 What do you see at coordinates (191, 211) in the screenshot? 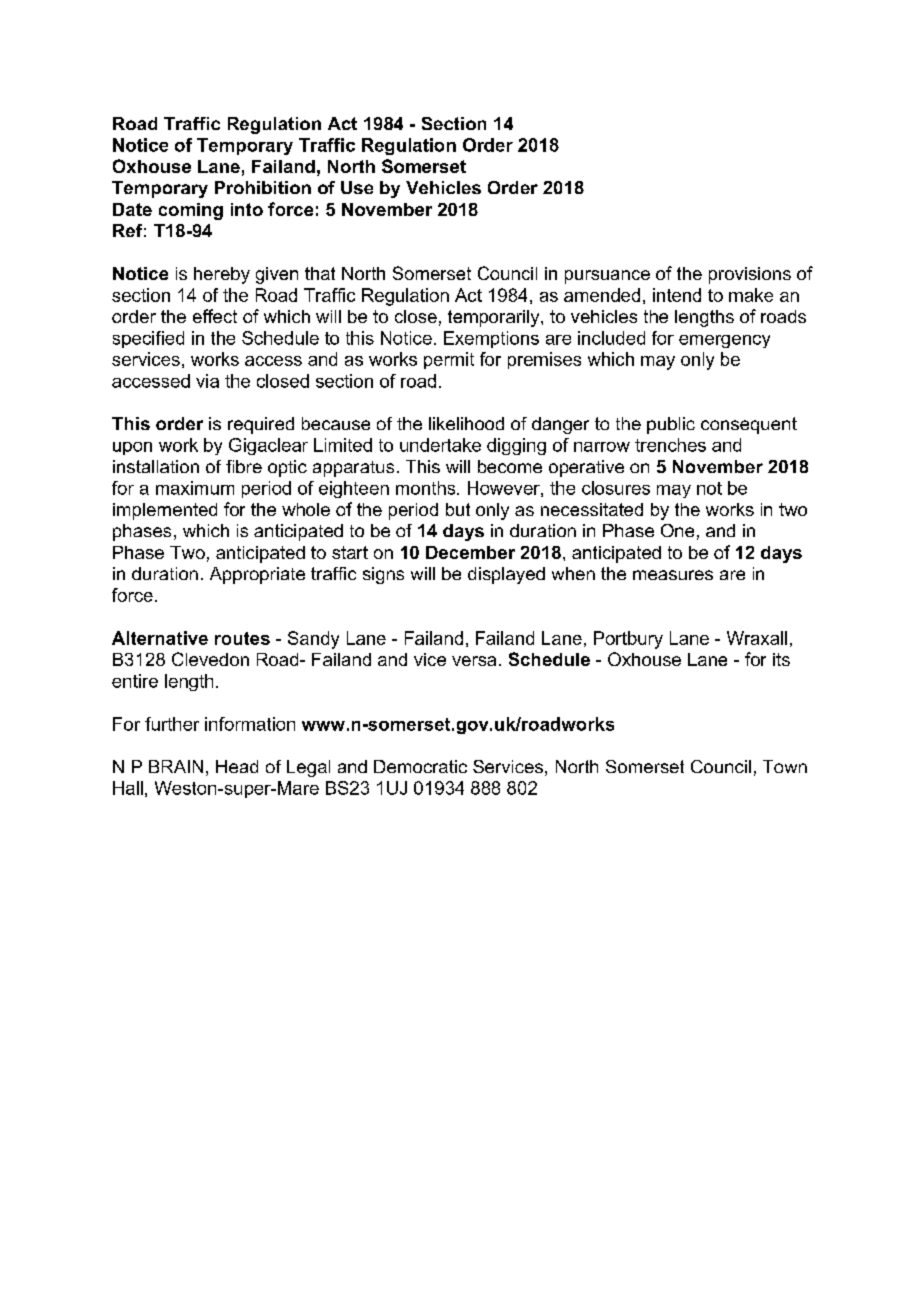
I see `coming` at bounding box center [191, 211].
